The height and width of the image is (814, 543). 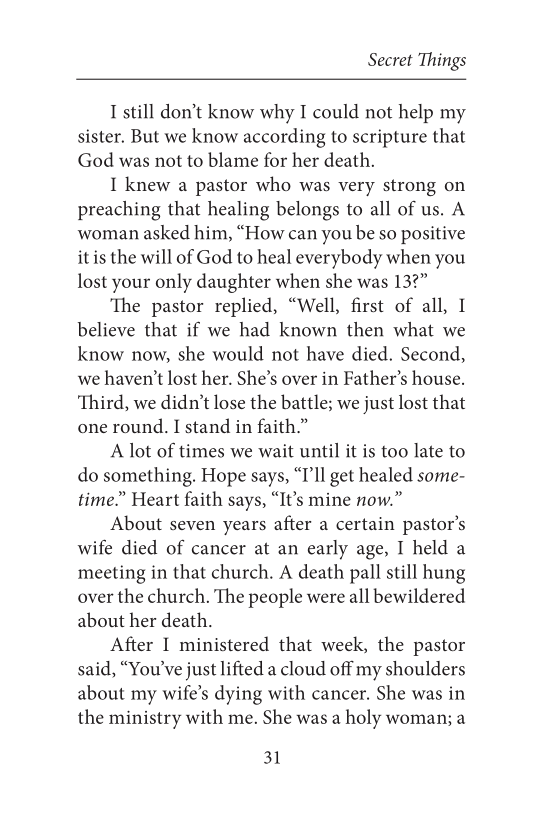 What do you see at coordinates (437, 377) in the image?
I see `house` at bounding box center [437, 377].
